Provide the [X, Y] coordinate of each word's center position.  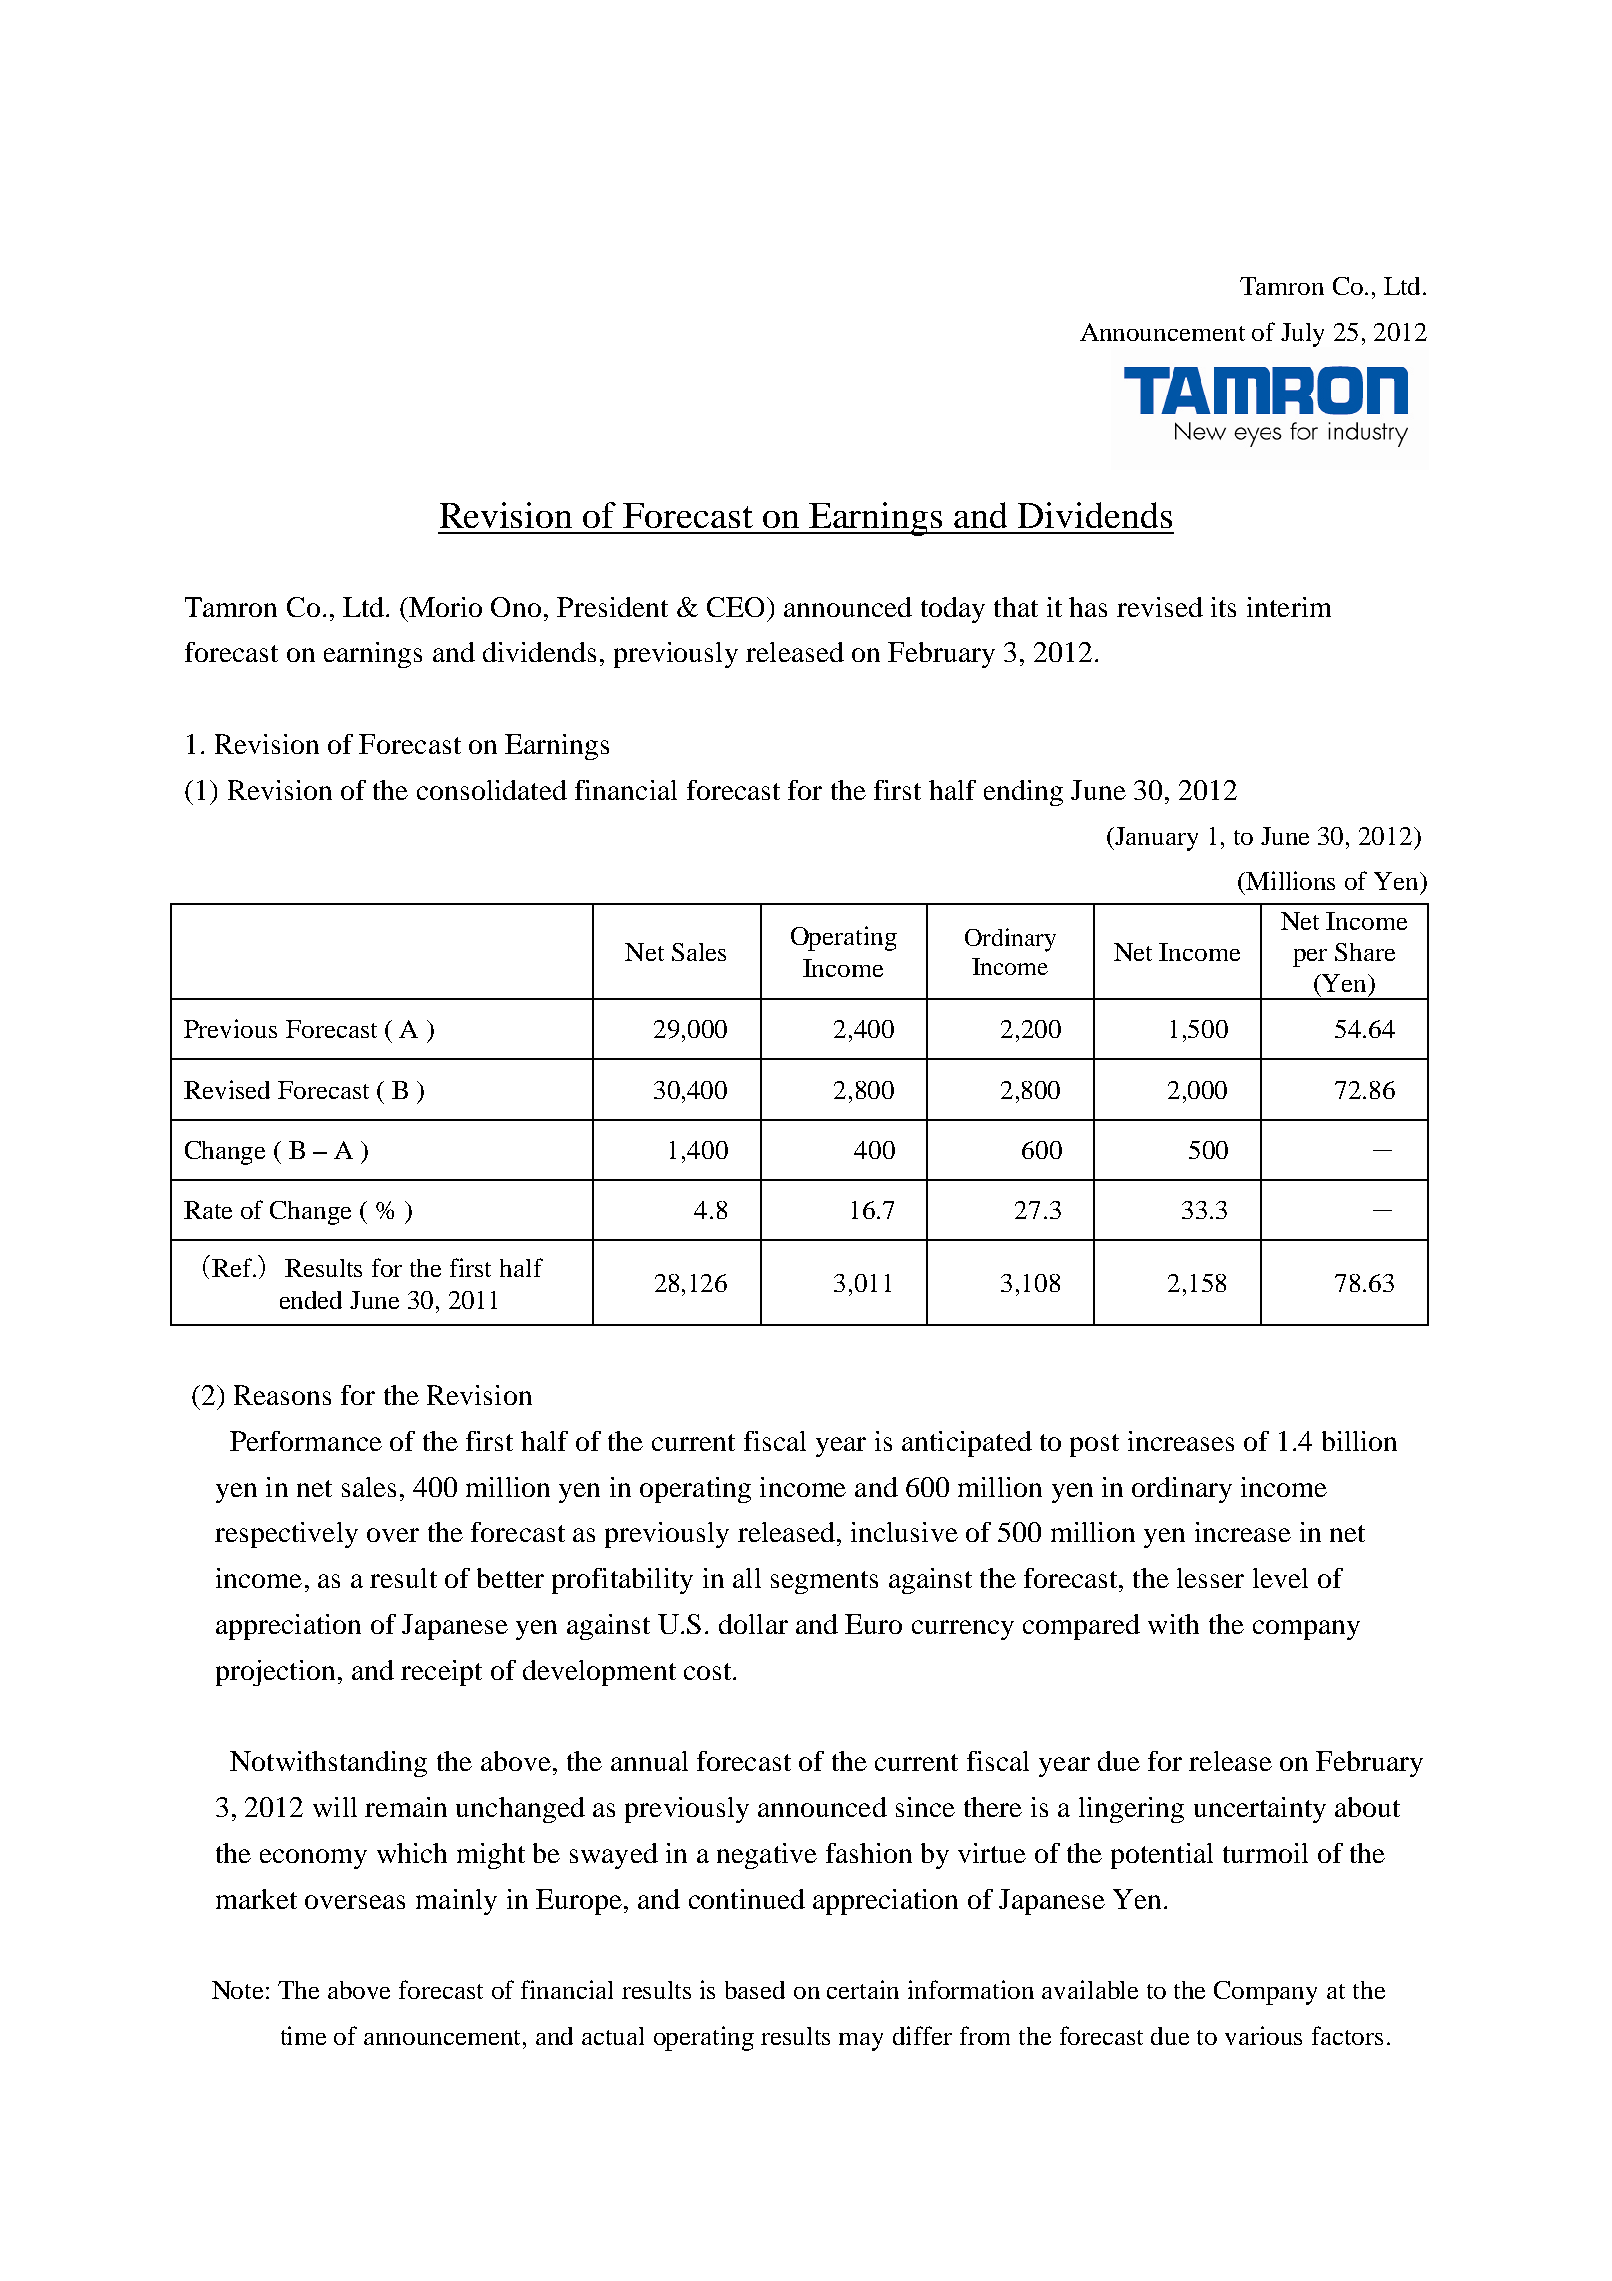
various [1263, 2035]
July [1302, 335]
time [303, 2035]
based [755, 1990]
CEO [735, 607]
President [612, 607]
